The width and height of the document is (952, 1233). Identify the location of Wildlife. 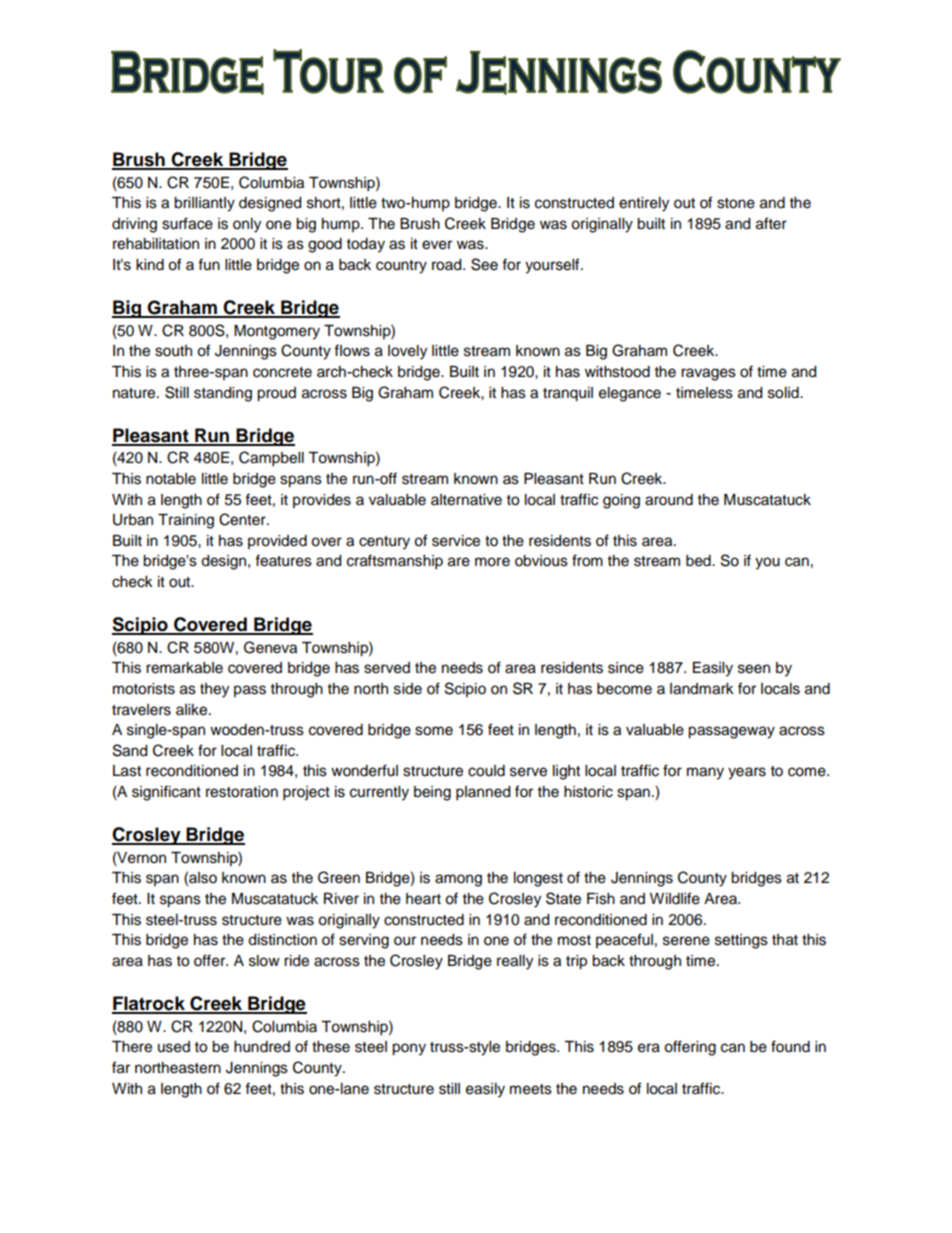
(675, 898).
